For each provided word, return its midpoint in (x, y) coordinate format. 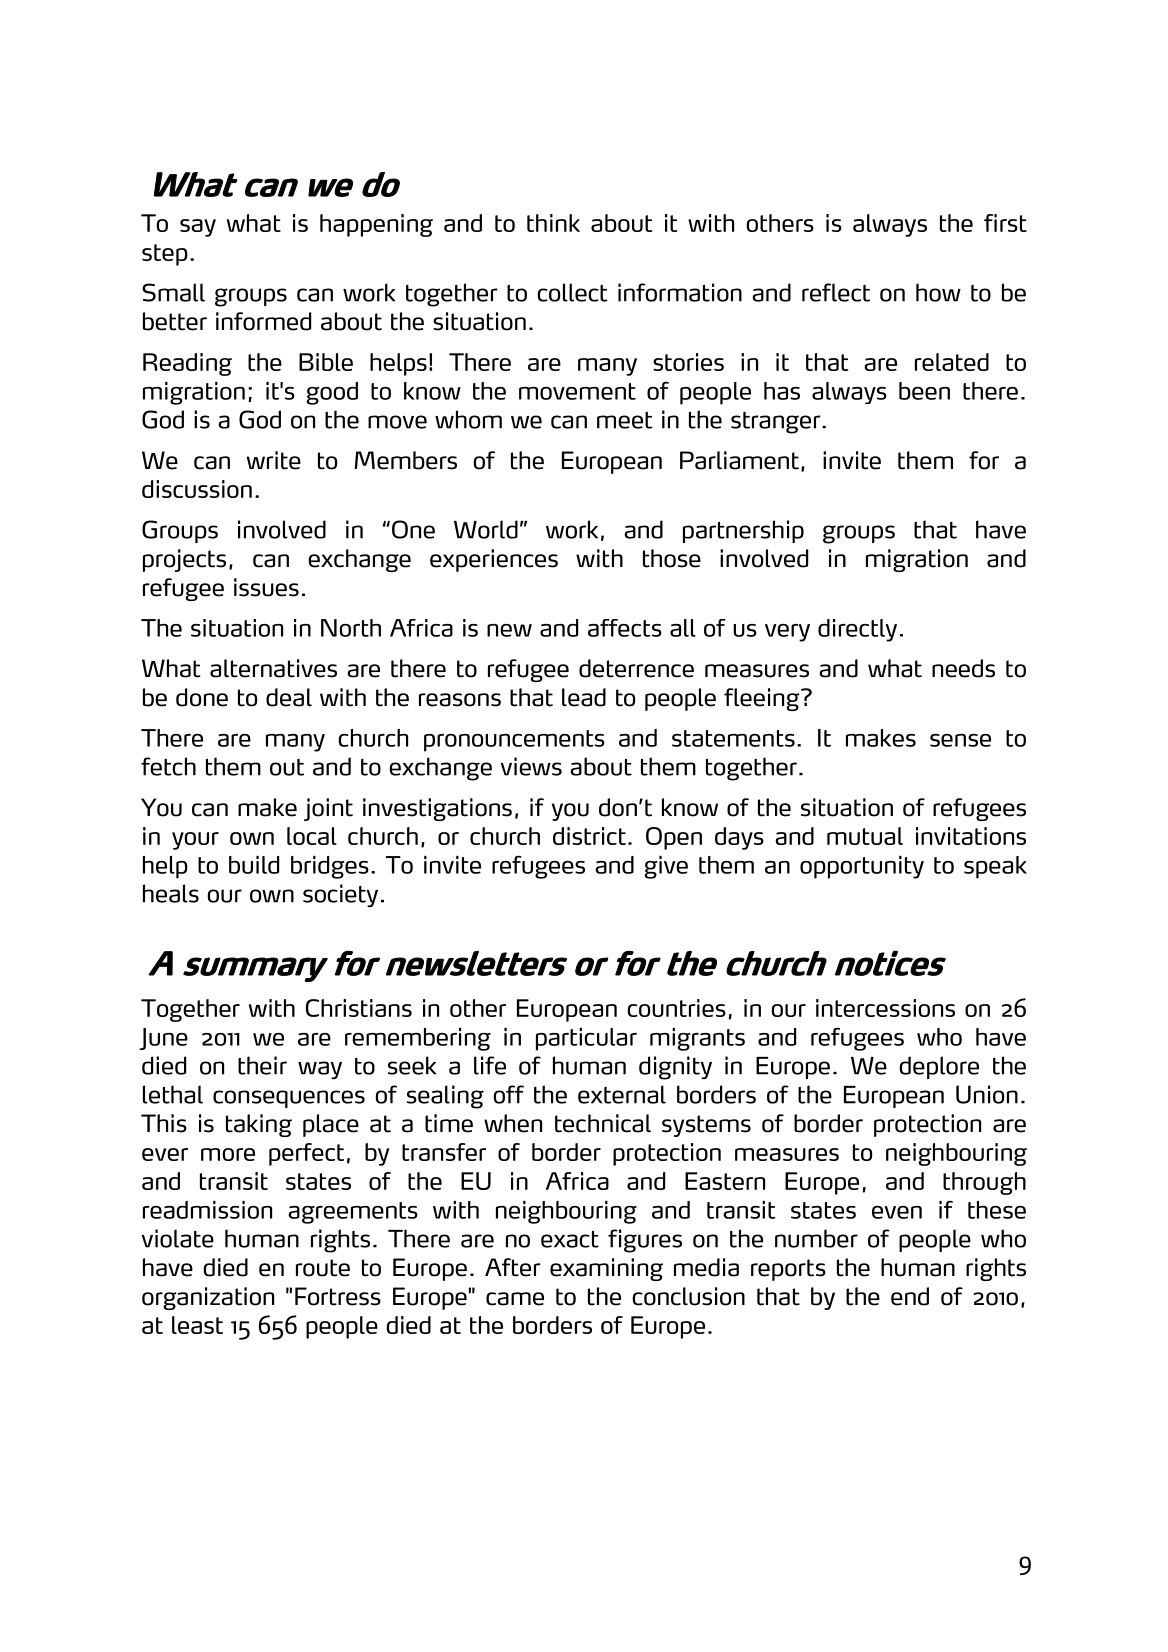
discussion (197, 489)
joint (328, 809)
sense (960, 740)
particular (586, 1039)
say (198, 228)
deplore (939, 1067)
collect (572, 292)
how (938, 292)
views (531, 766)
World (486, 529)
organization (208, 1298)
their (262, 1065)
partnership (743, 531)
